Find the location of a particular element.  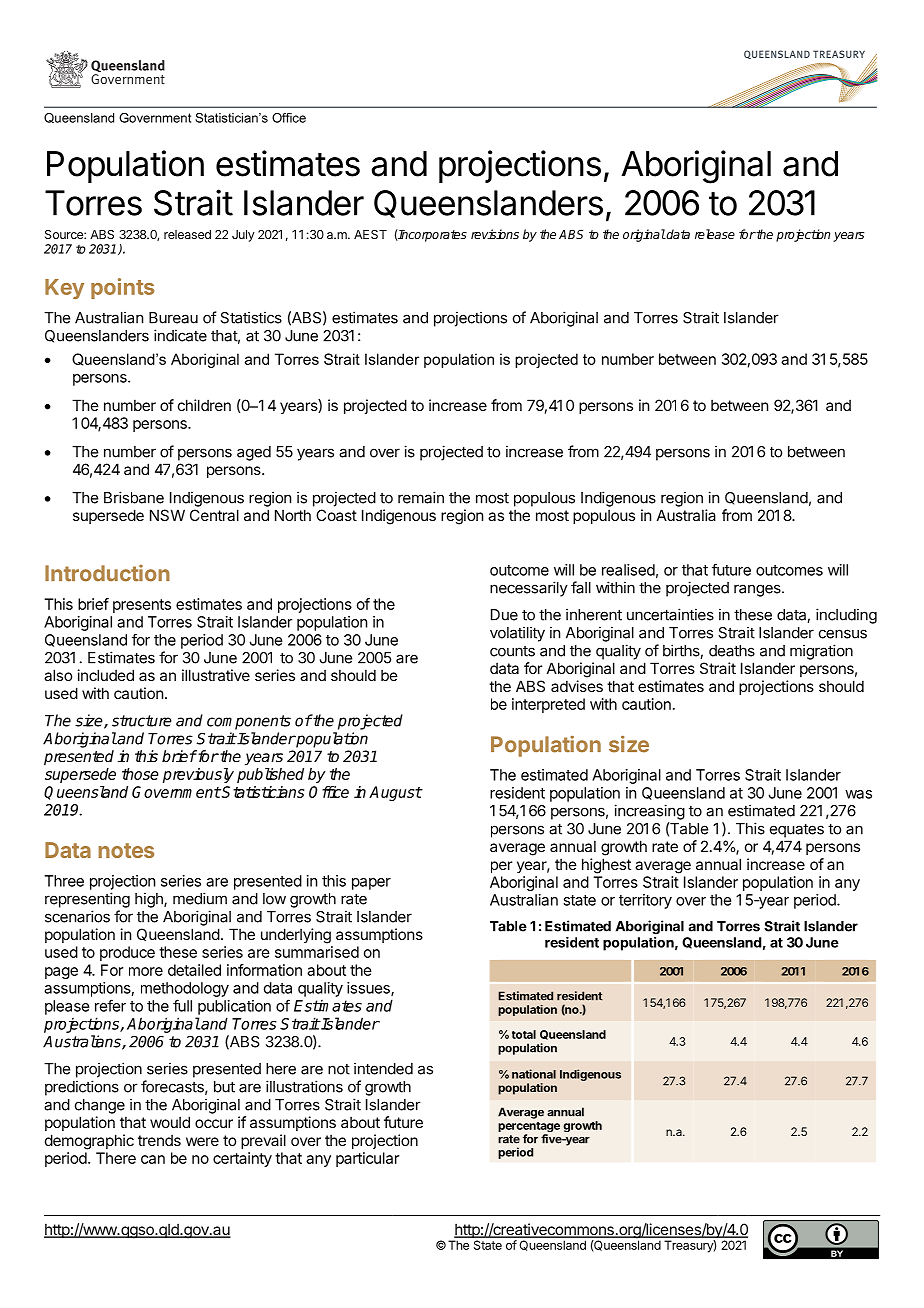

percentage is located at coordinates (529, 1128).
